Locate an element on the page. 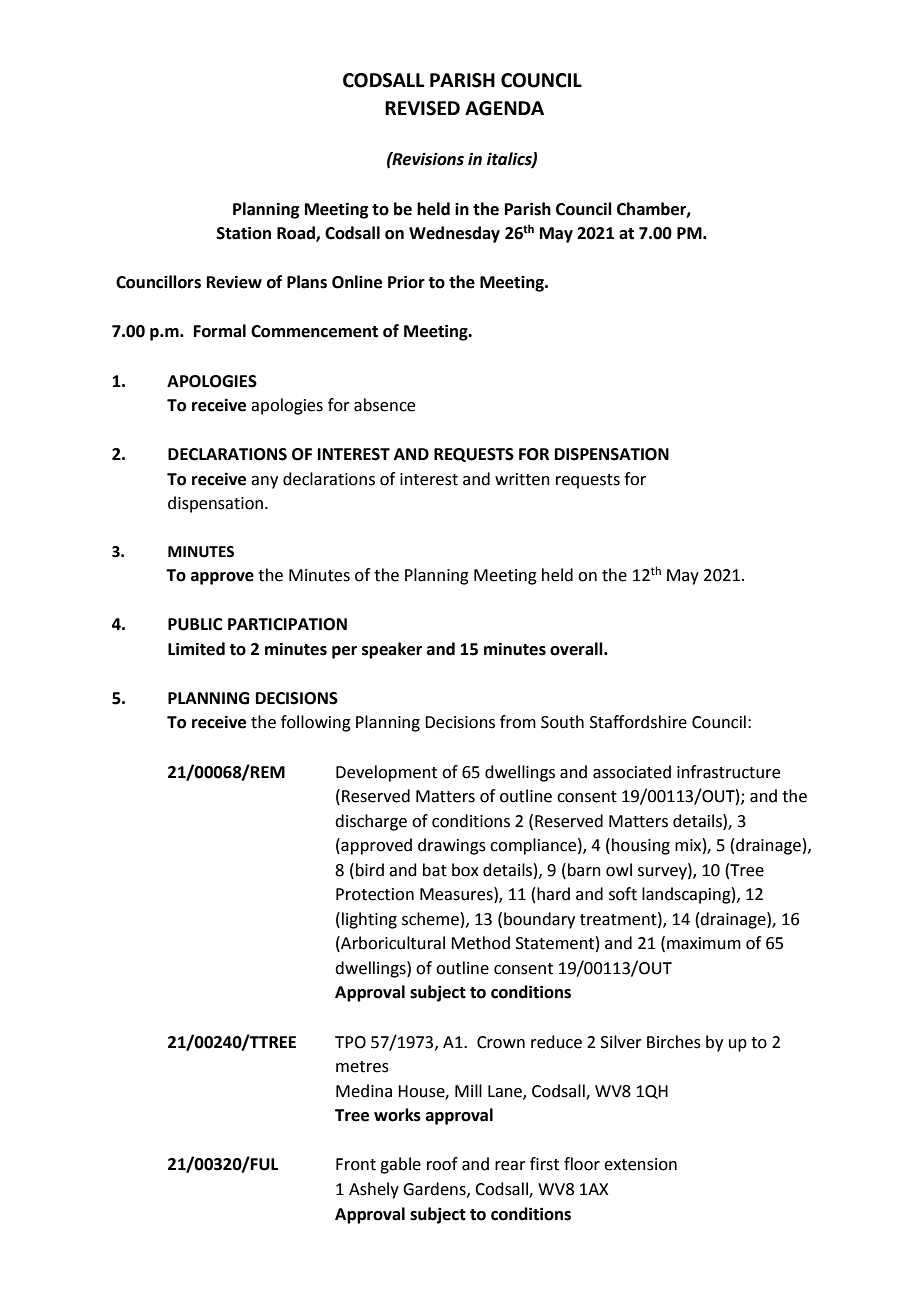 This image has height=1308, width=924. REVISED is located at coordinates (422, 108).
